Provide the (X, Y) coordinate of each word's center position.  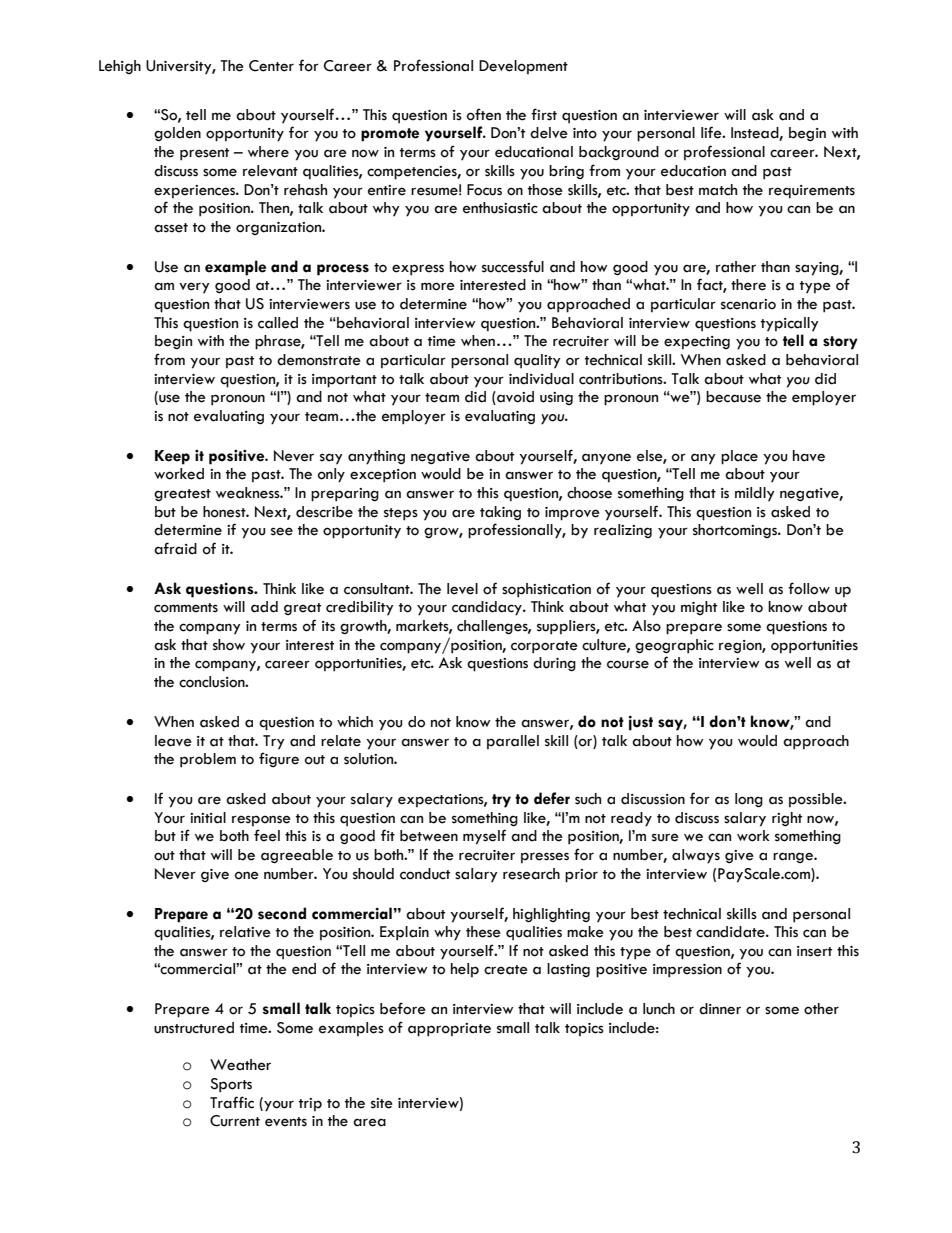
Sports (231, 1085)
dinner (720, 1009)
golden (177, 134)
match (718, 190)
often (484, 114)
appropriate (449, 1030)
